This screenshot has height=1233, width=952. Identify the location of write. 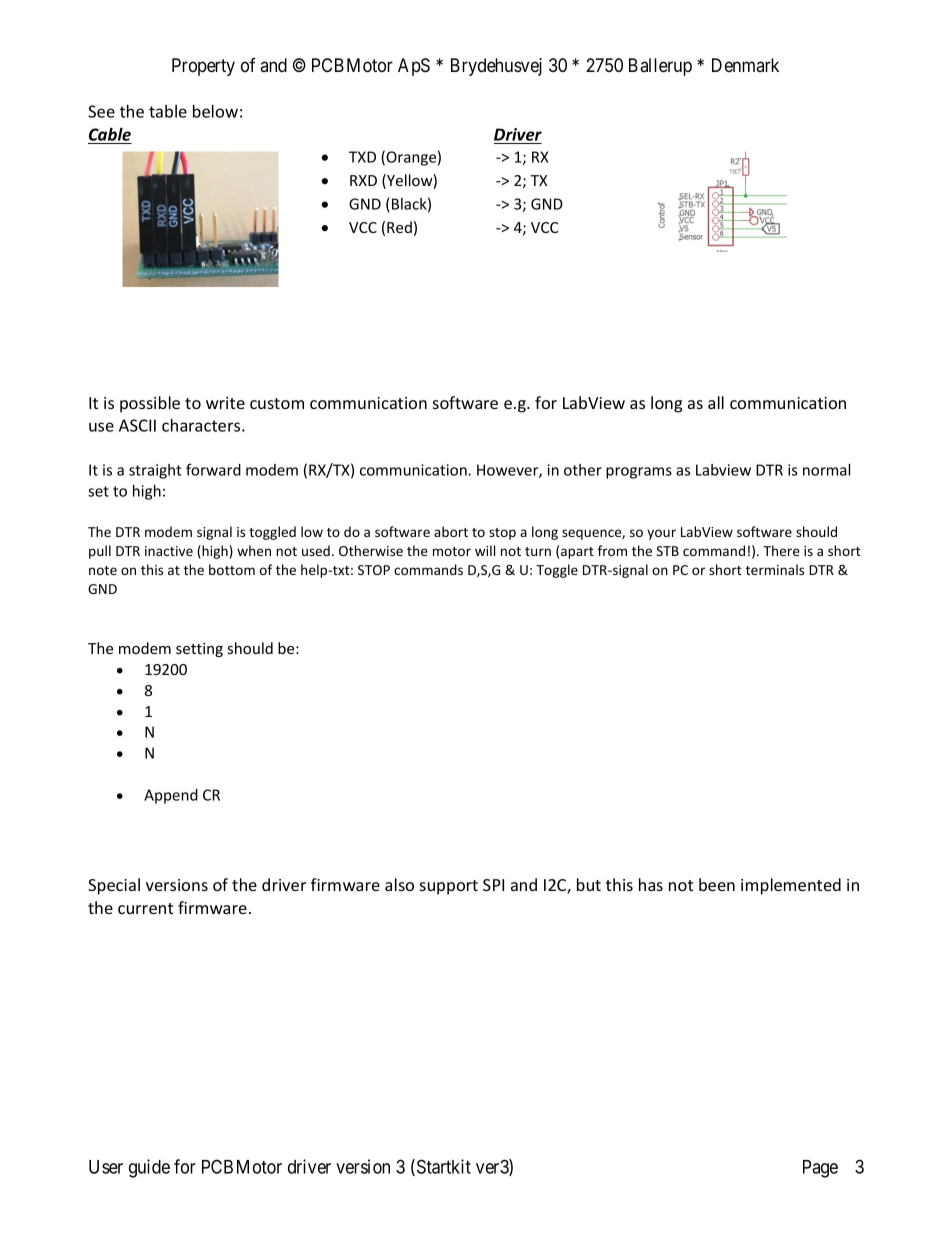
(225, 403).
